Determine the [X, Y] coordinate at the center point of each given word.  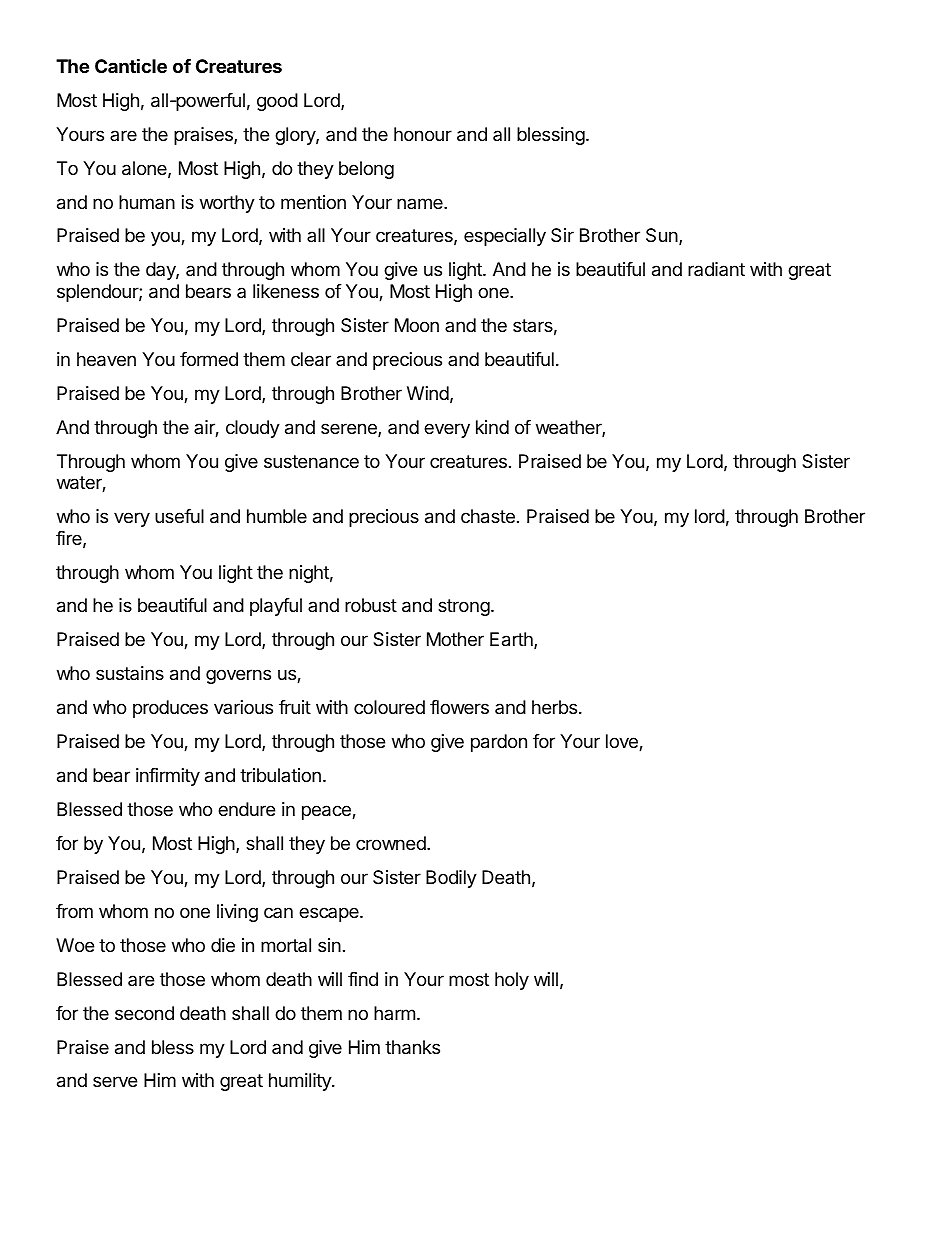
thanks [412, 1047]
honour [423, 134]
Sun [662, 235]
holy [512, 981]
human [147, 202]
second [144, 1013]
